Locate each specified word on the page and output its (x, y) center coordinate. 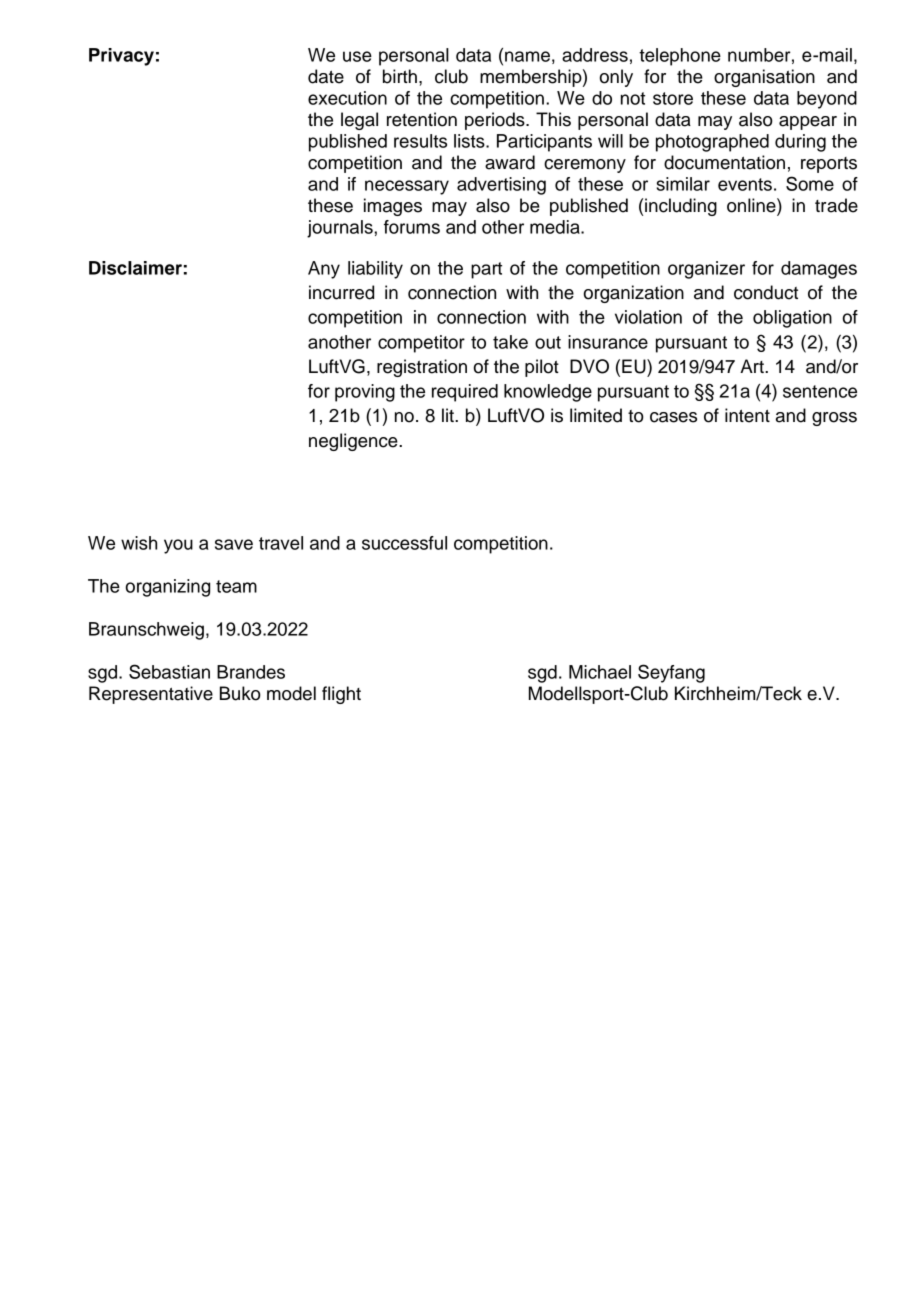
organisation (764, 78)
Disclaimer (135, 268)
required (465, 393)
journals (341, 229)
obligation (792, 319)
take (510, 342)
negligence (354, 442)
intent (747, 415)
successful (404, 543)
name (527, 56)
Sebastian (169, 671)
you (178, 546)
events (745, 184)
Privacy (121, 57)
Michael (600, 672)
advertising (501, 186)
